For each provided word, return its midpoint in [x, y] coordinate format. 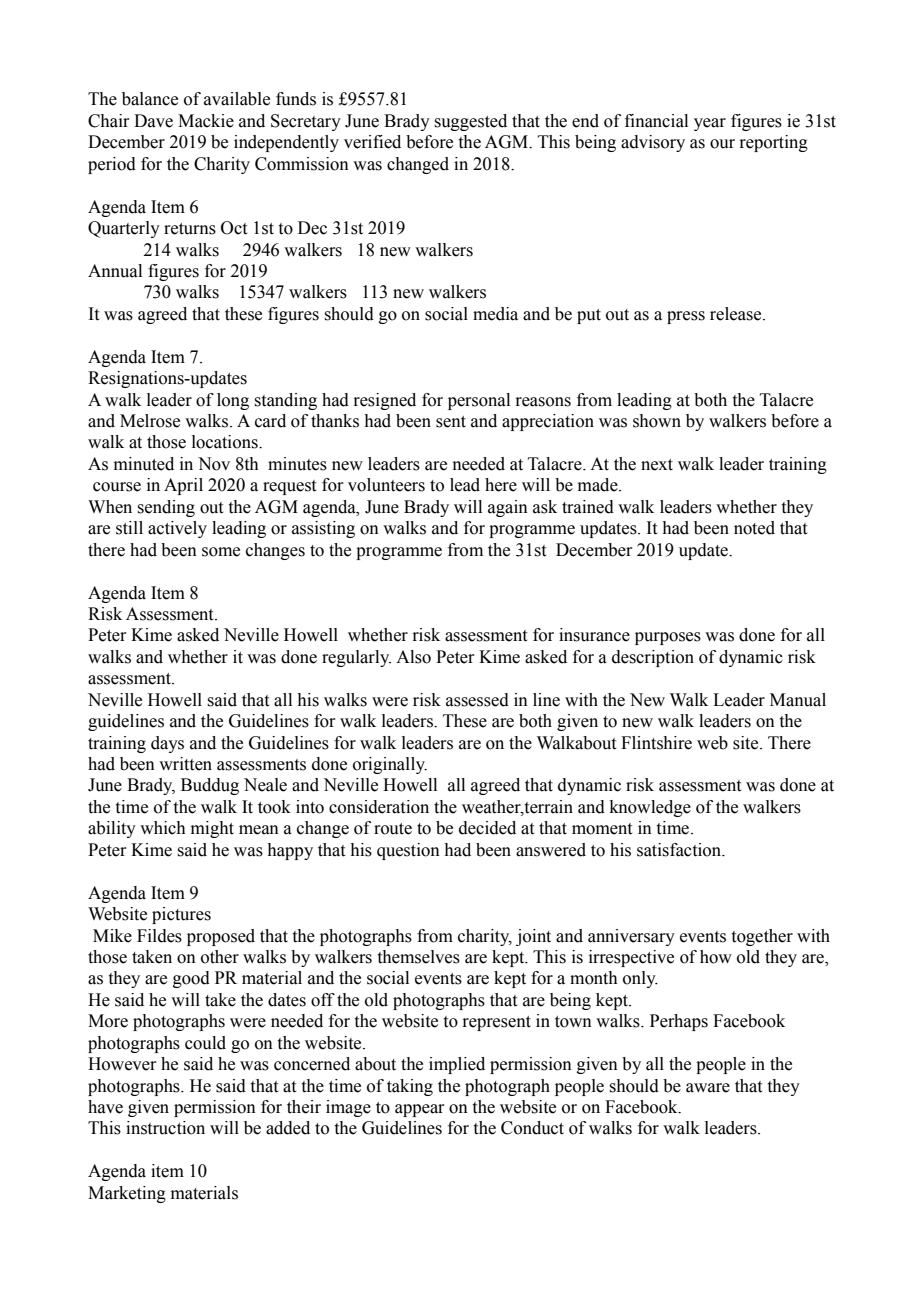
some [221, 552]
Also [413, 657]
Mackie [206, 121]
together [762, 937]
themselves [419, 957]
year [710, 124]
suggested [470, 122]
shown [657, 421]
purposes [668, 638]
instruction [165, 1128]
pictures [181, 915]
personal [479, 401]
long [233, 401]
